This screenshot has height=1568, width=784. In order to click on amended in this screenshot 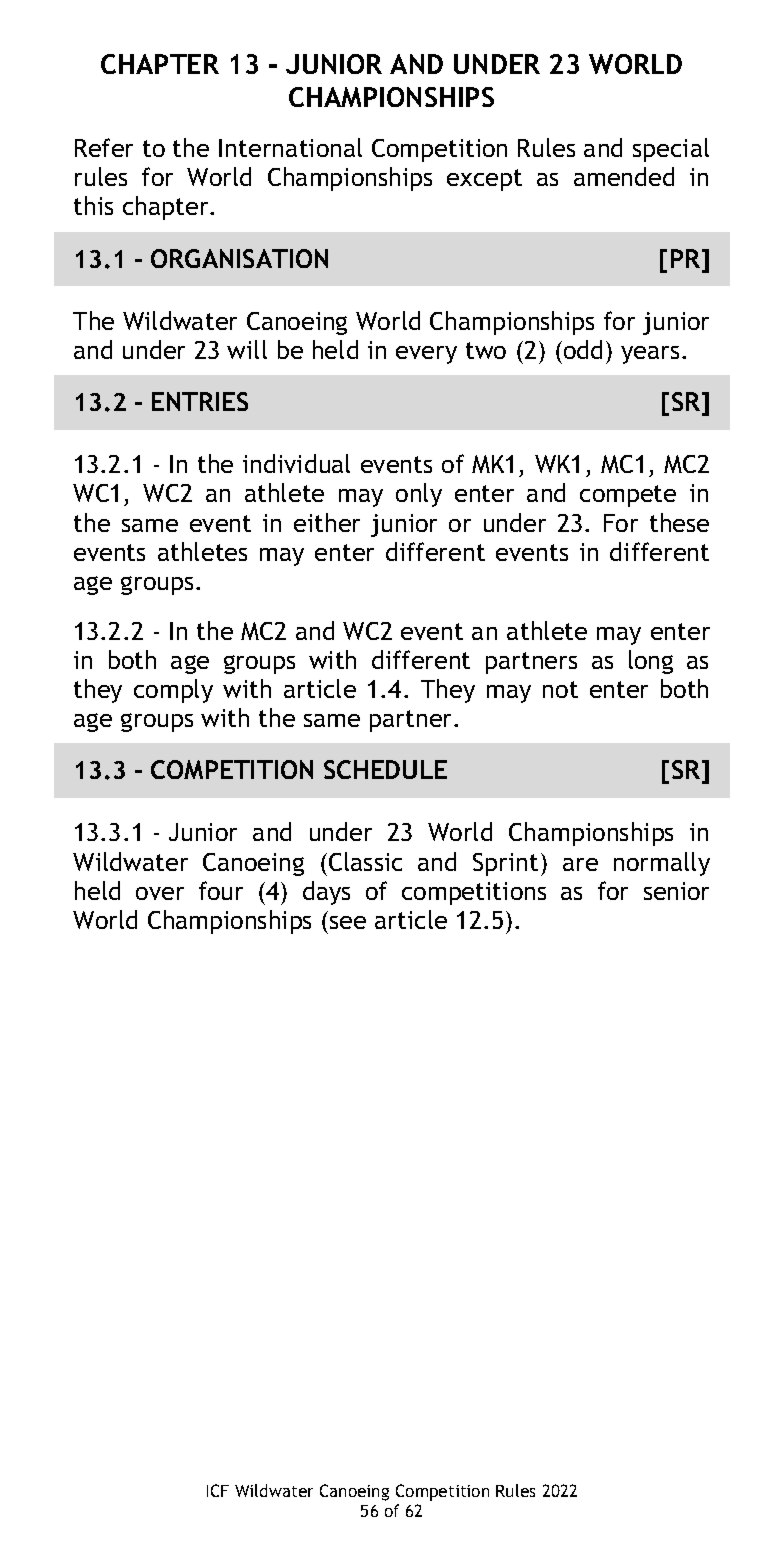, I will do `click(624, 176)`.
